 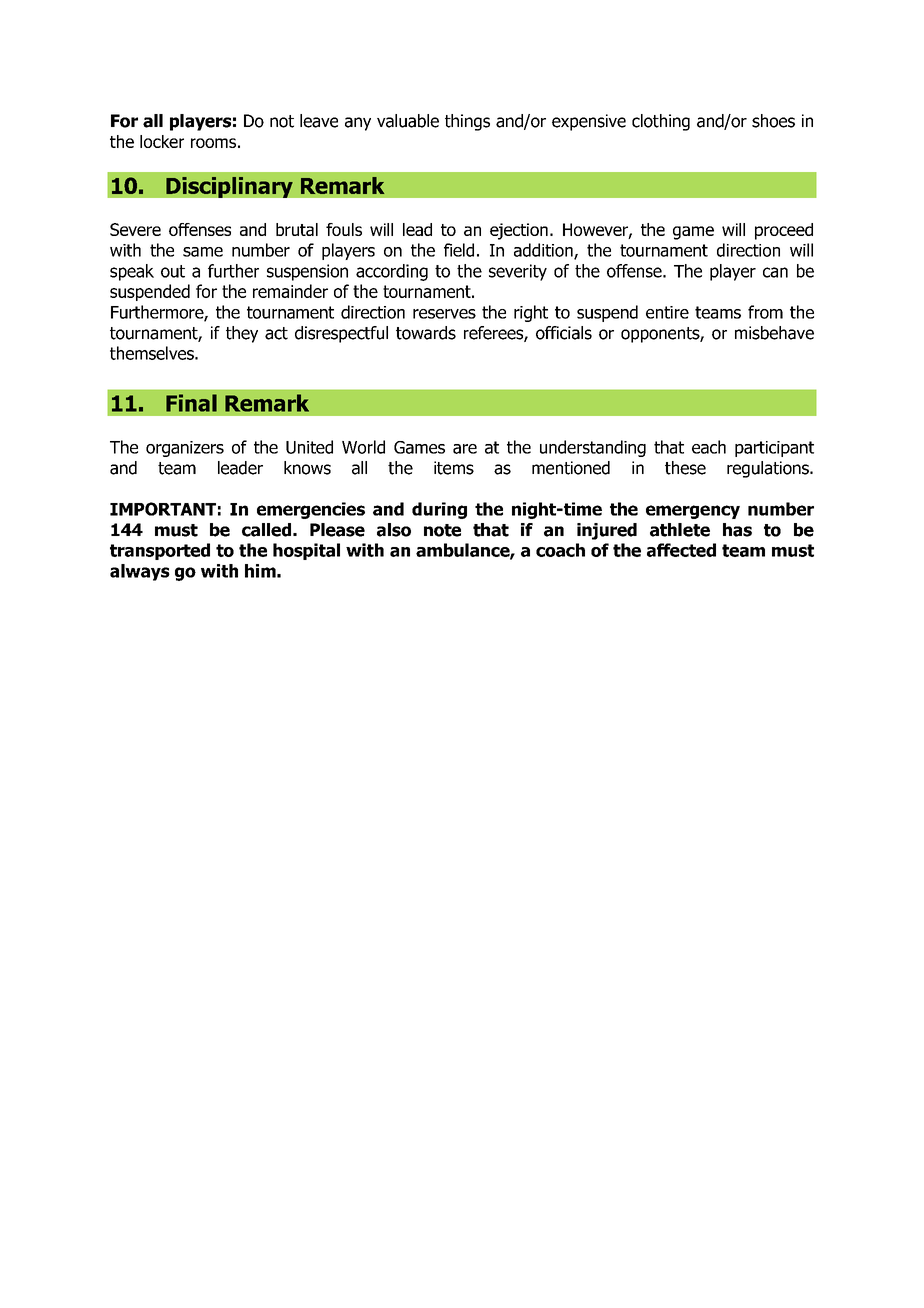 What do you see at coordinates (135, 229) in the image?
I see `Severe` at bounding box center [135, 229].
